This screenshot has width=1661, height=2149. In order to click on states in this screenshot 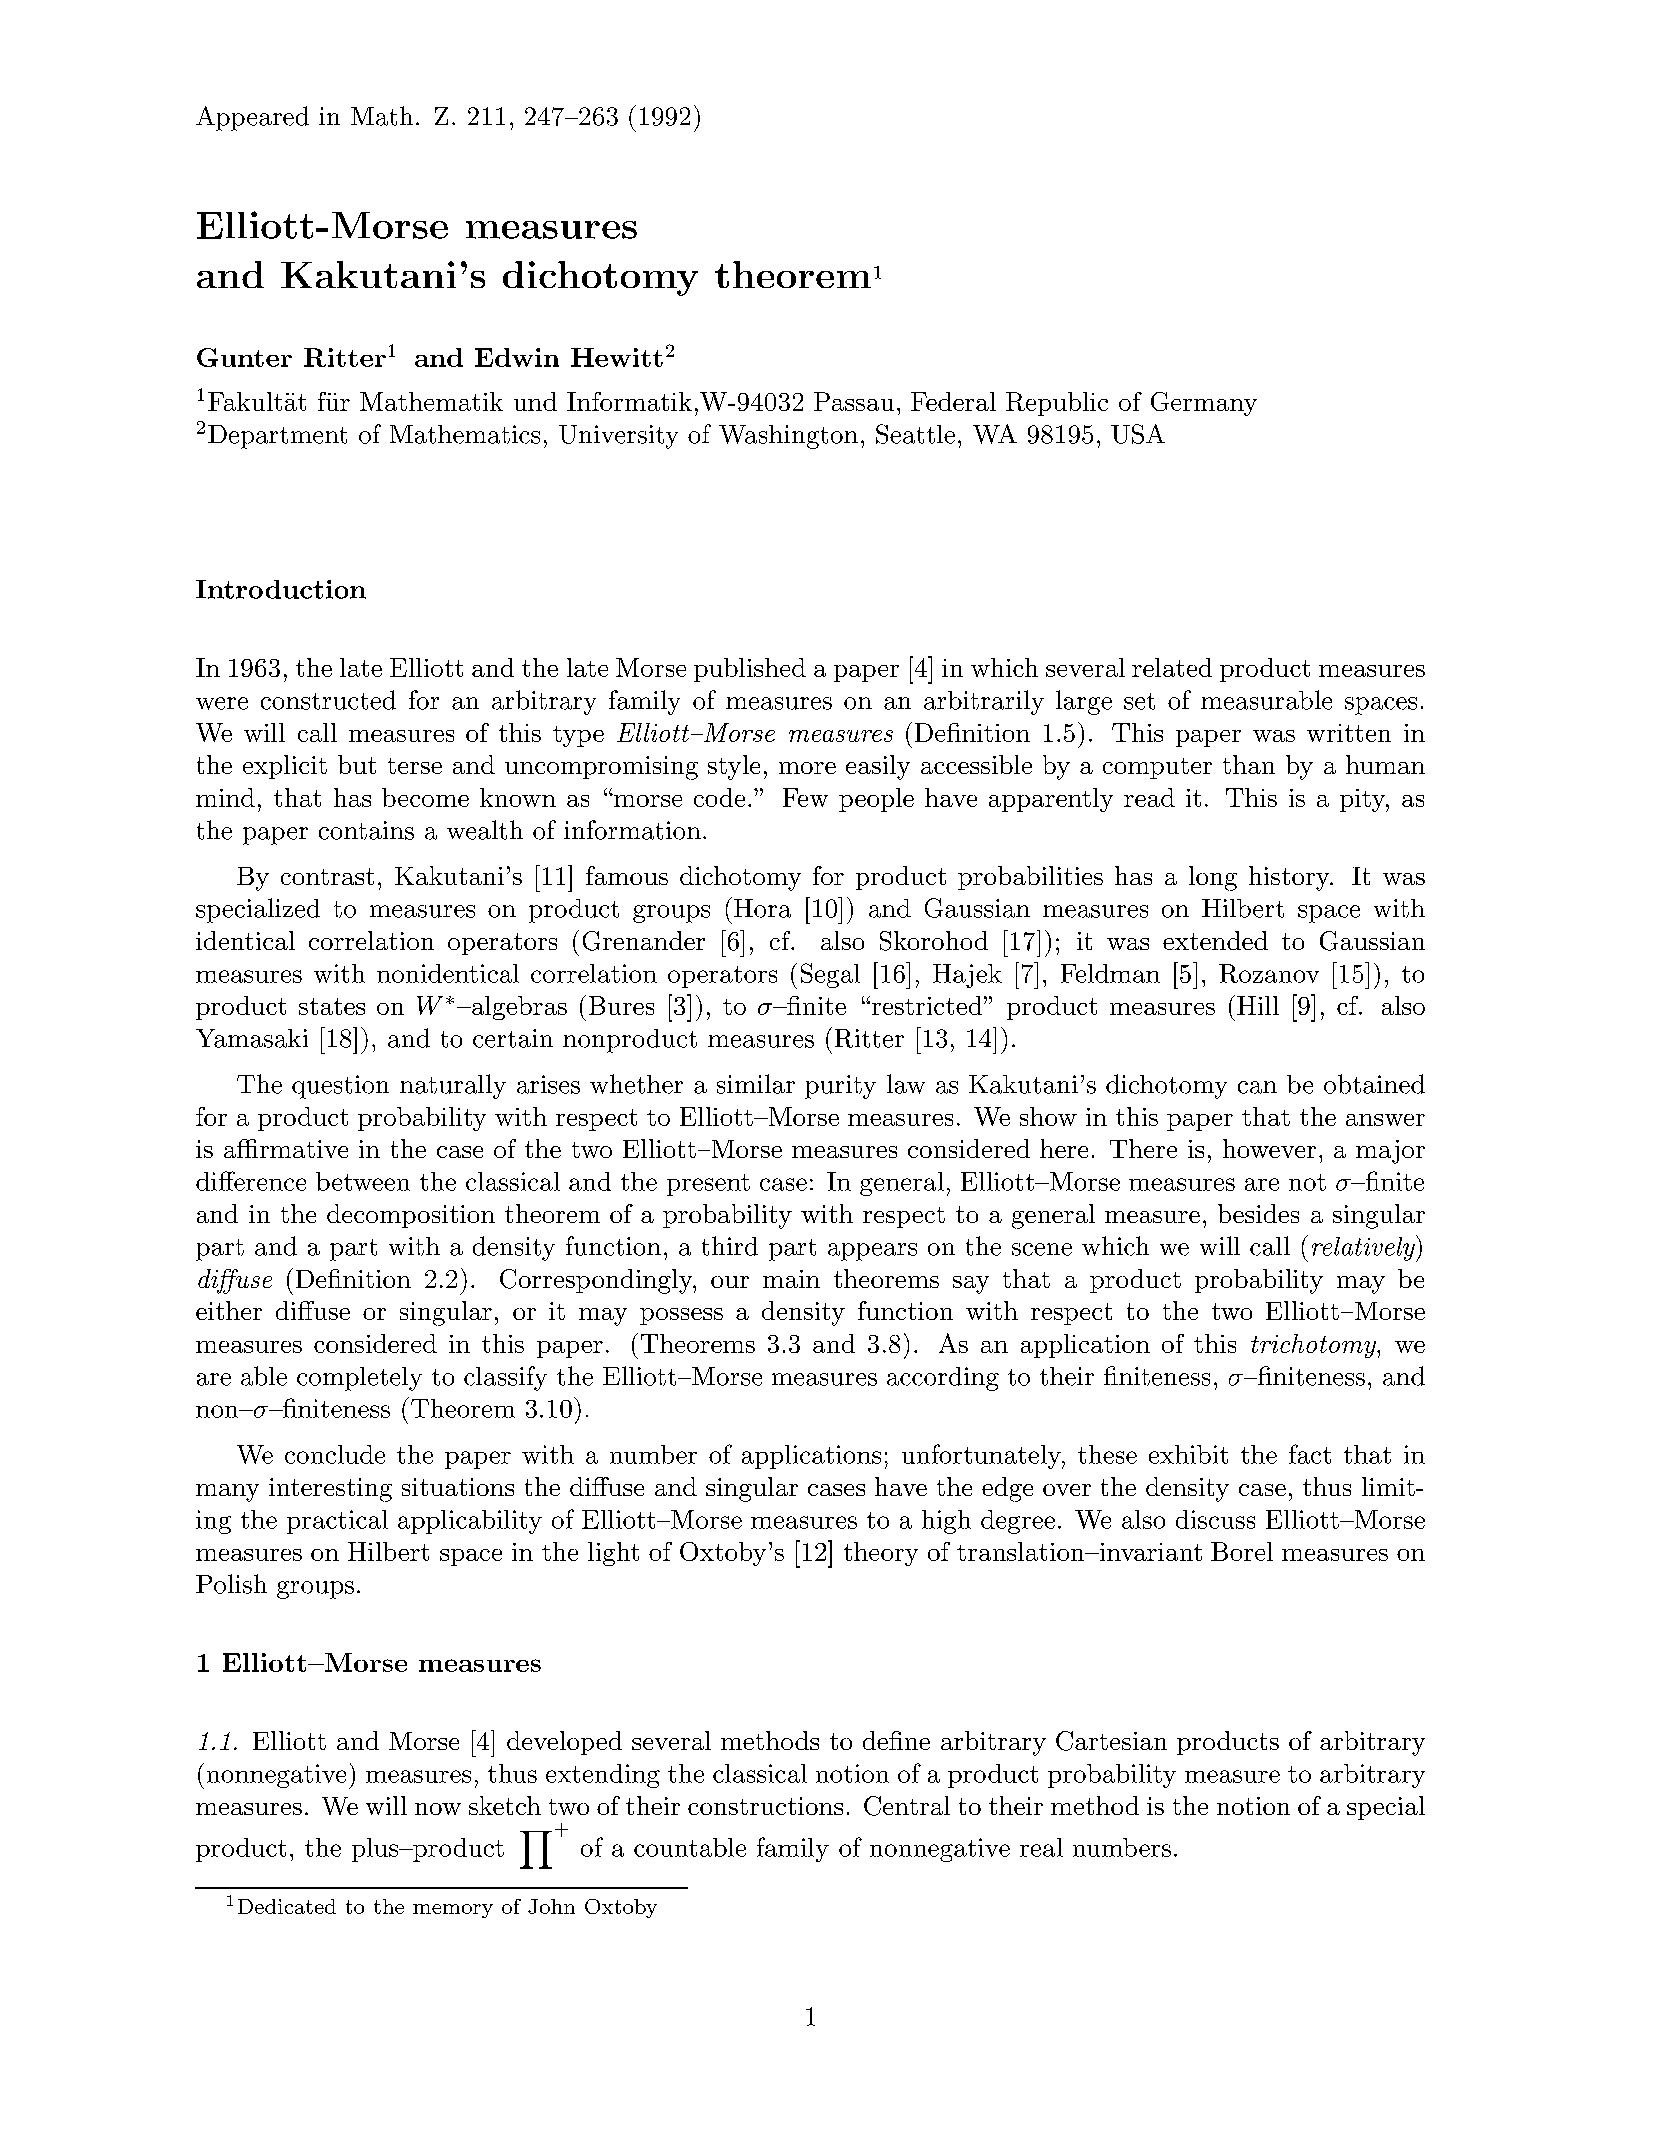, I will do `click(332, 1006)`.
